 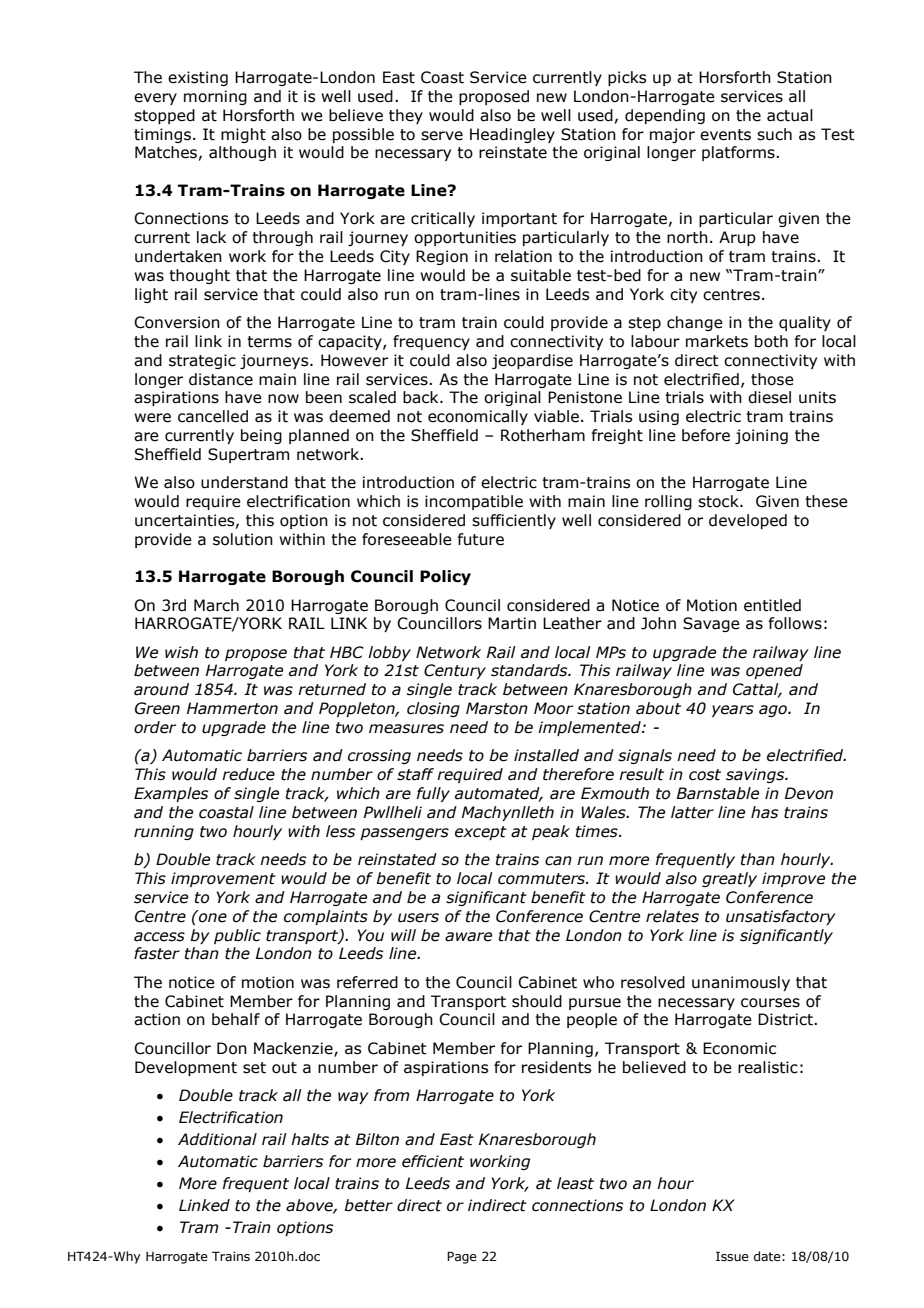 I want to click on Century, so click(x=455, y=671).
